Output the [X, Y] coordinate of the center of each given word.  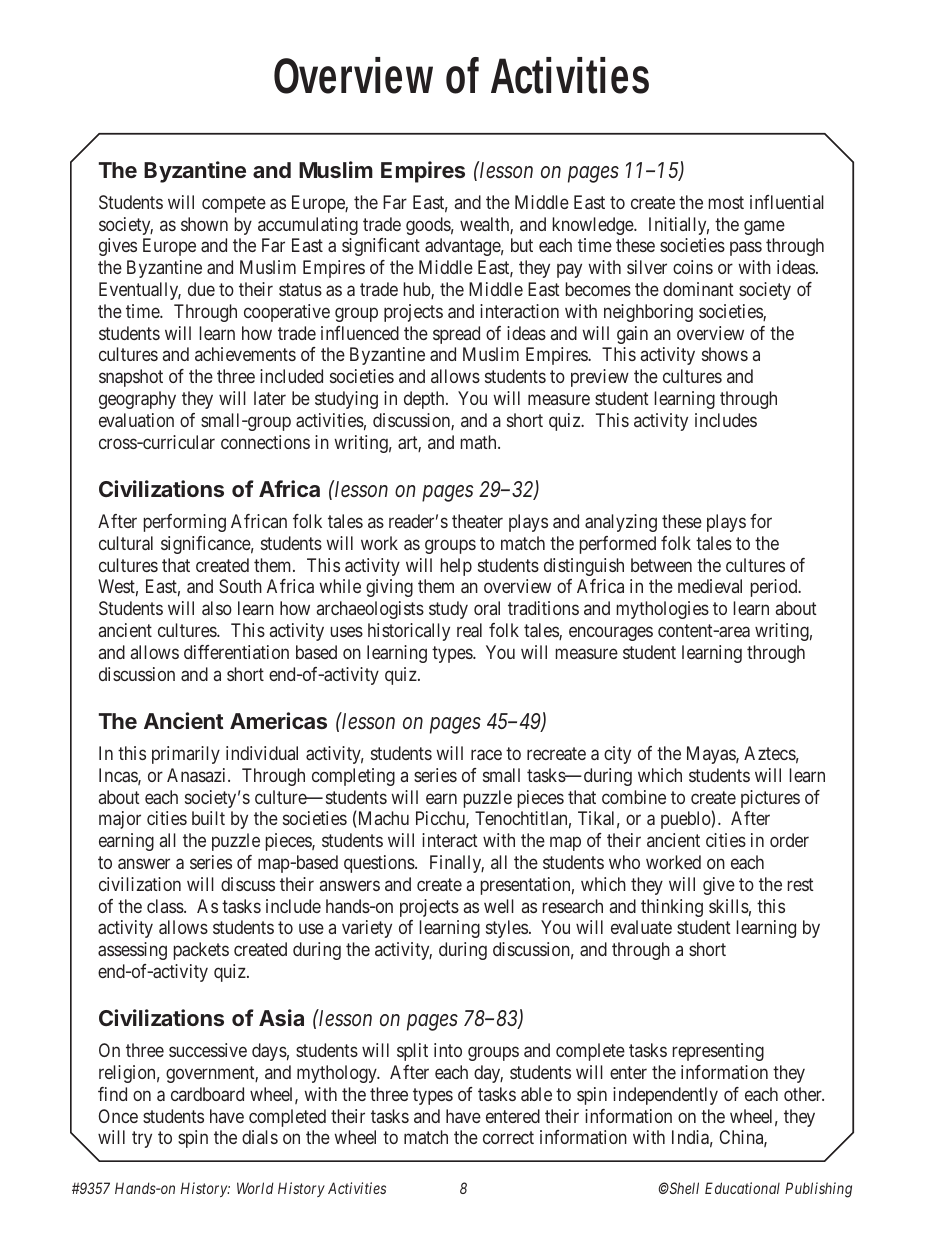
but [522, 245]
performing [185, 523]
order [789, 840]
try [142, 1140]
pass [746, 249]
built [208, 818]
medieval [710, 586]
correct [508, 1138]
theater [477, 521]
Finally [457, 864]
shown [204, 224]
